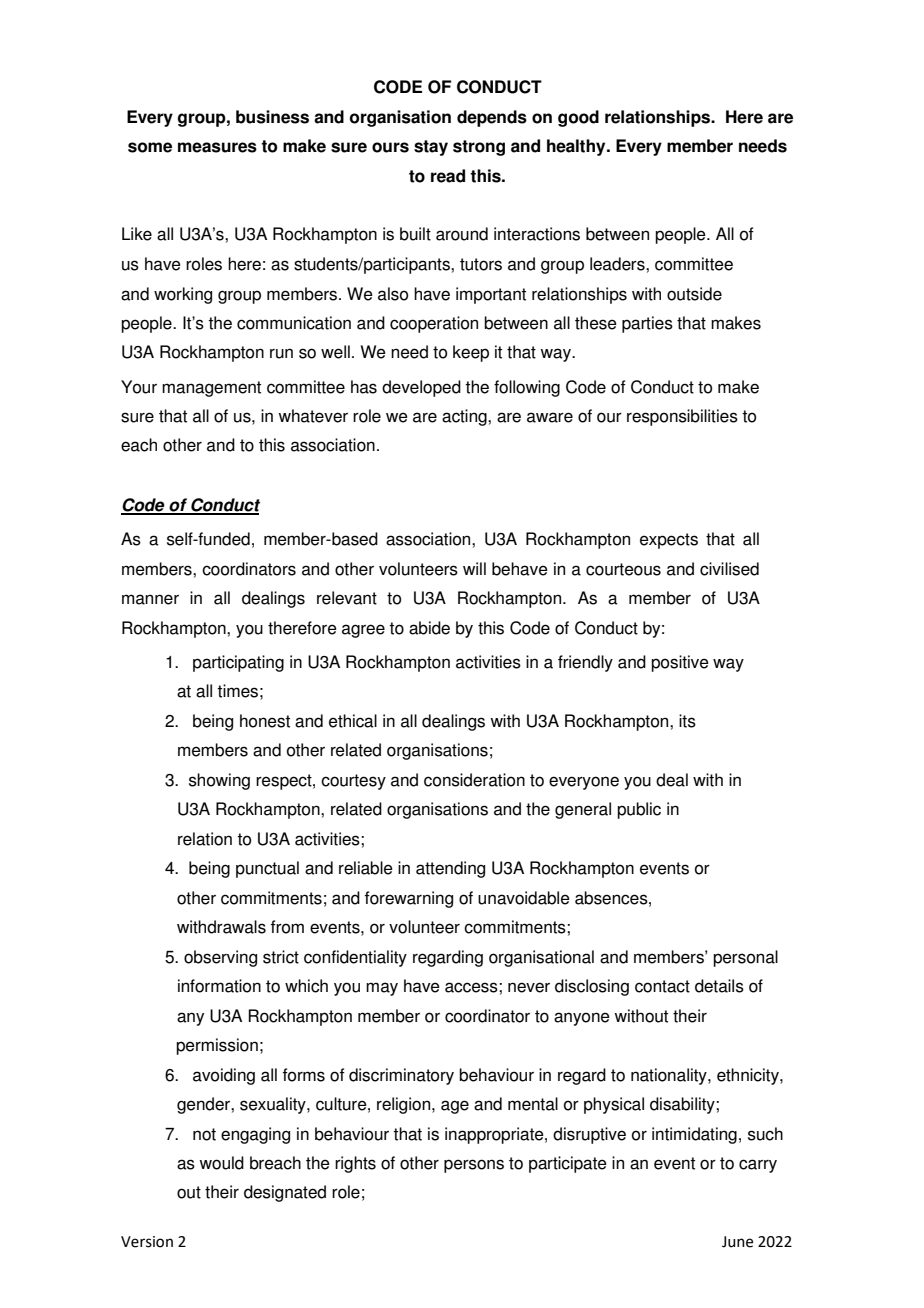  I want to click on would, so click(221, 1163).
